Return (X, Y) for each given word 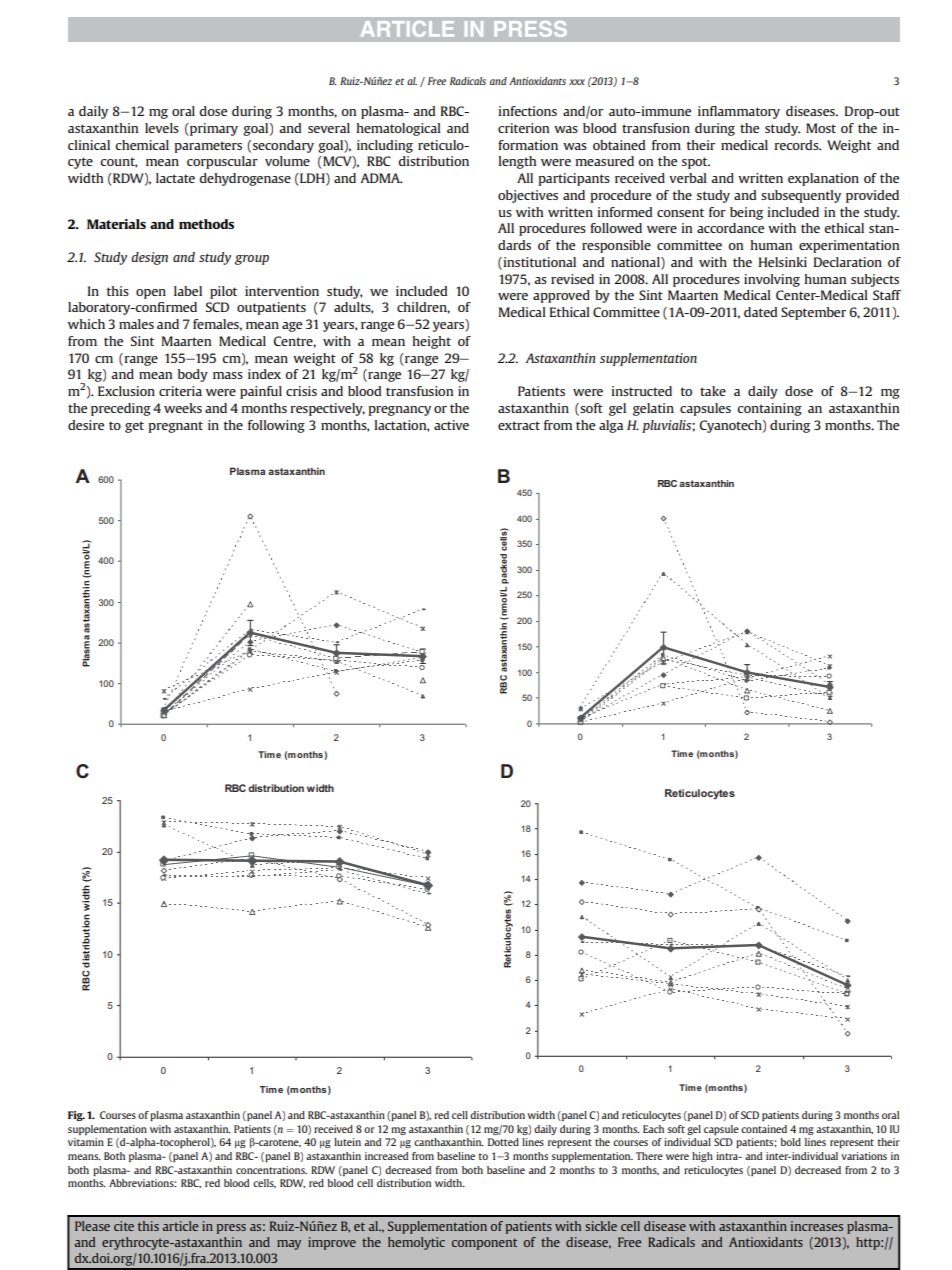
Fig (76, 1116)
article (180, 1226)
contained (764, 1129)
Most (821, 128)
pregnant (175, 427)
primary (213, 129)
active (451, 425)
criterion (523, 128)
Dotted (503, 1142)
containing (769, 409)
